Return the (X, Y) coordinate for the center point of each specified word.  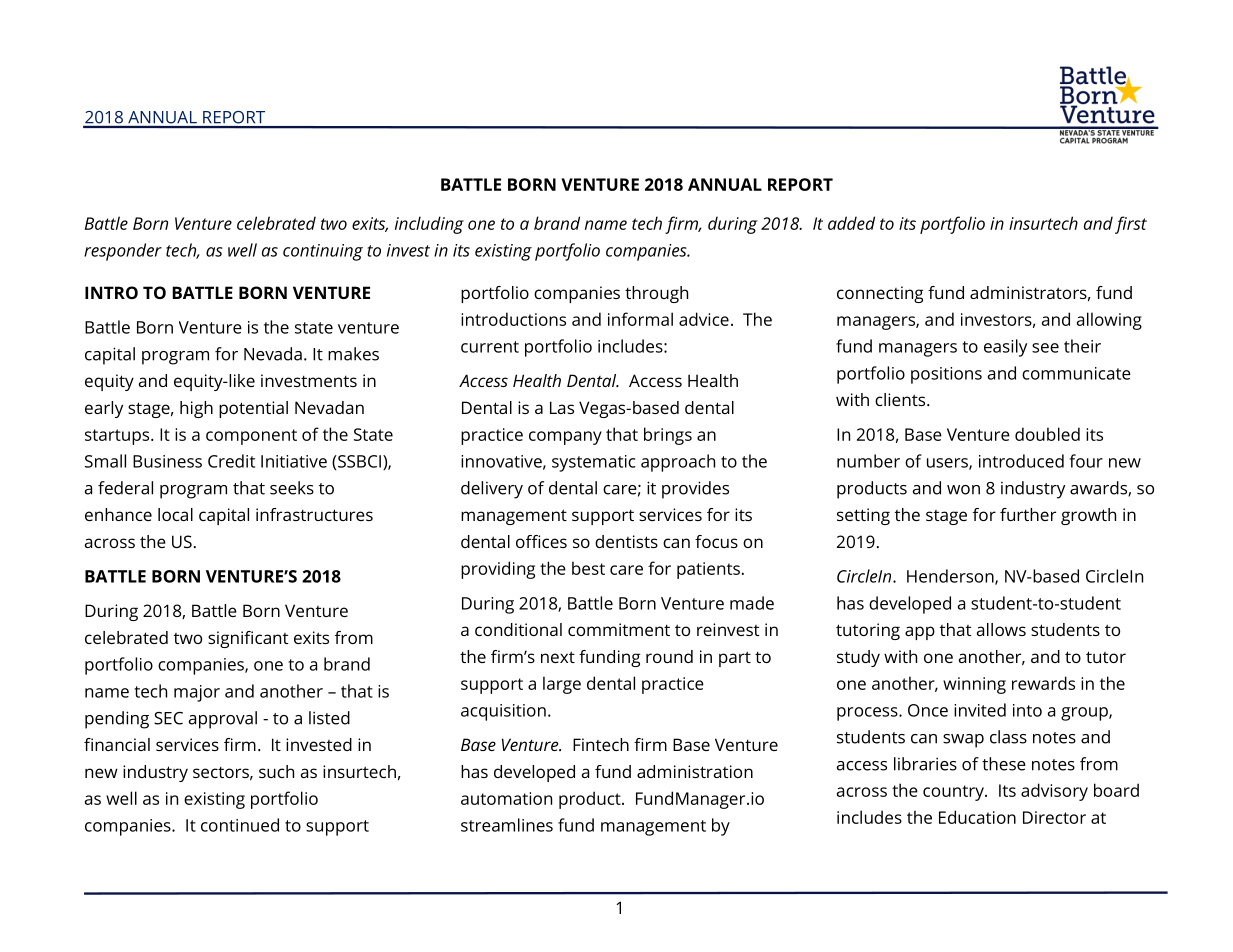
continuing (323, 252)
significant (248, 639)
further (1028, 514)
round (669, 656)
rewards (1043, 683)
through (656, 294)
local (175, 514)
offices (541, 541)
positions (946, 375)
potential (253, 409)
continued (240, 825)
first (1131, 225)
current (490, 347)
